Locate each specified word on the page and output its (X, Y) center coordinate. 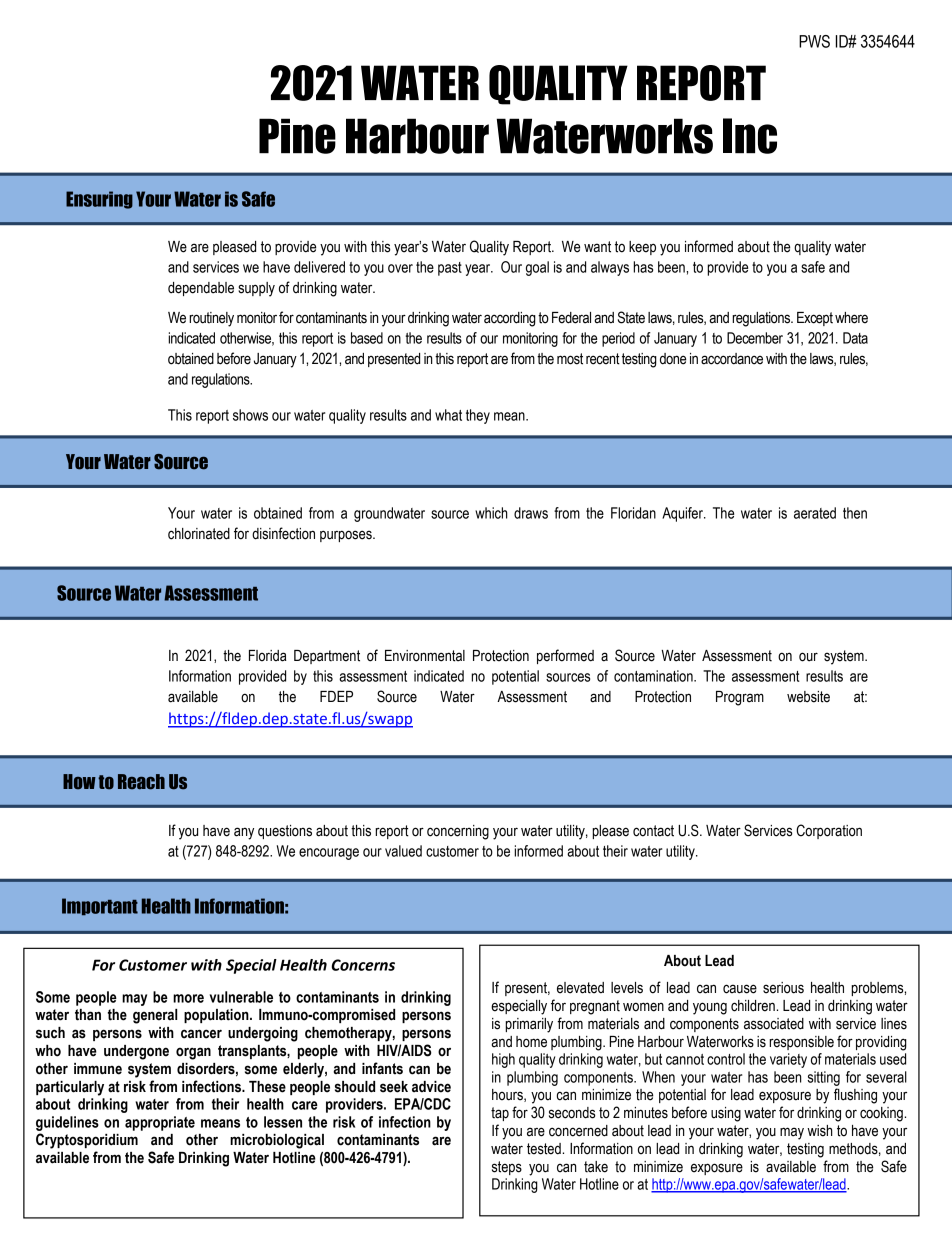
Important (100, 907)
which (491, 513)
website (808, 697)
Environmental (425, 656)
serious (783, 988)
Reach (141, 782)
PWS (814, 41)
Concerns (363, 965)
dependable (201, 289)
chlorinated (199, 534)
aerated (815, 513)
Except (815, 319)
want (597, 247)
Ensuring (99, 200)
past (450, 269)
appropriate (160, 1123)
